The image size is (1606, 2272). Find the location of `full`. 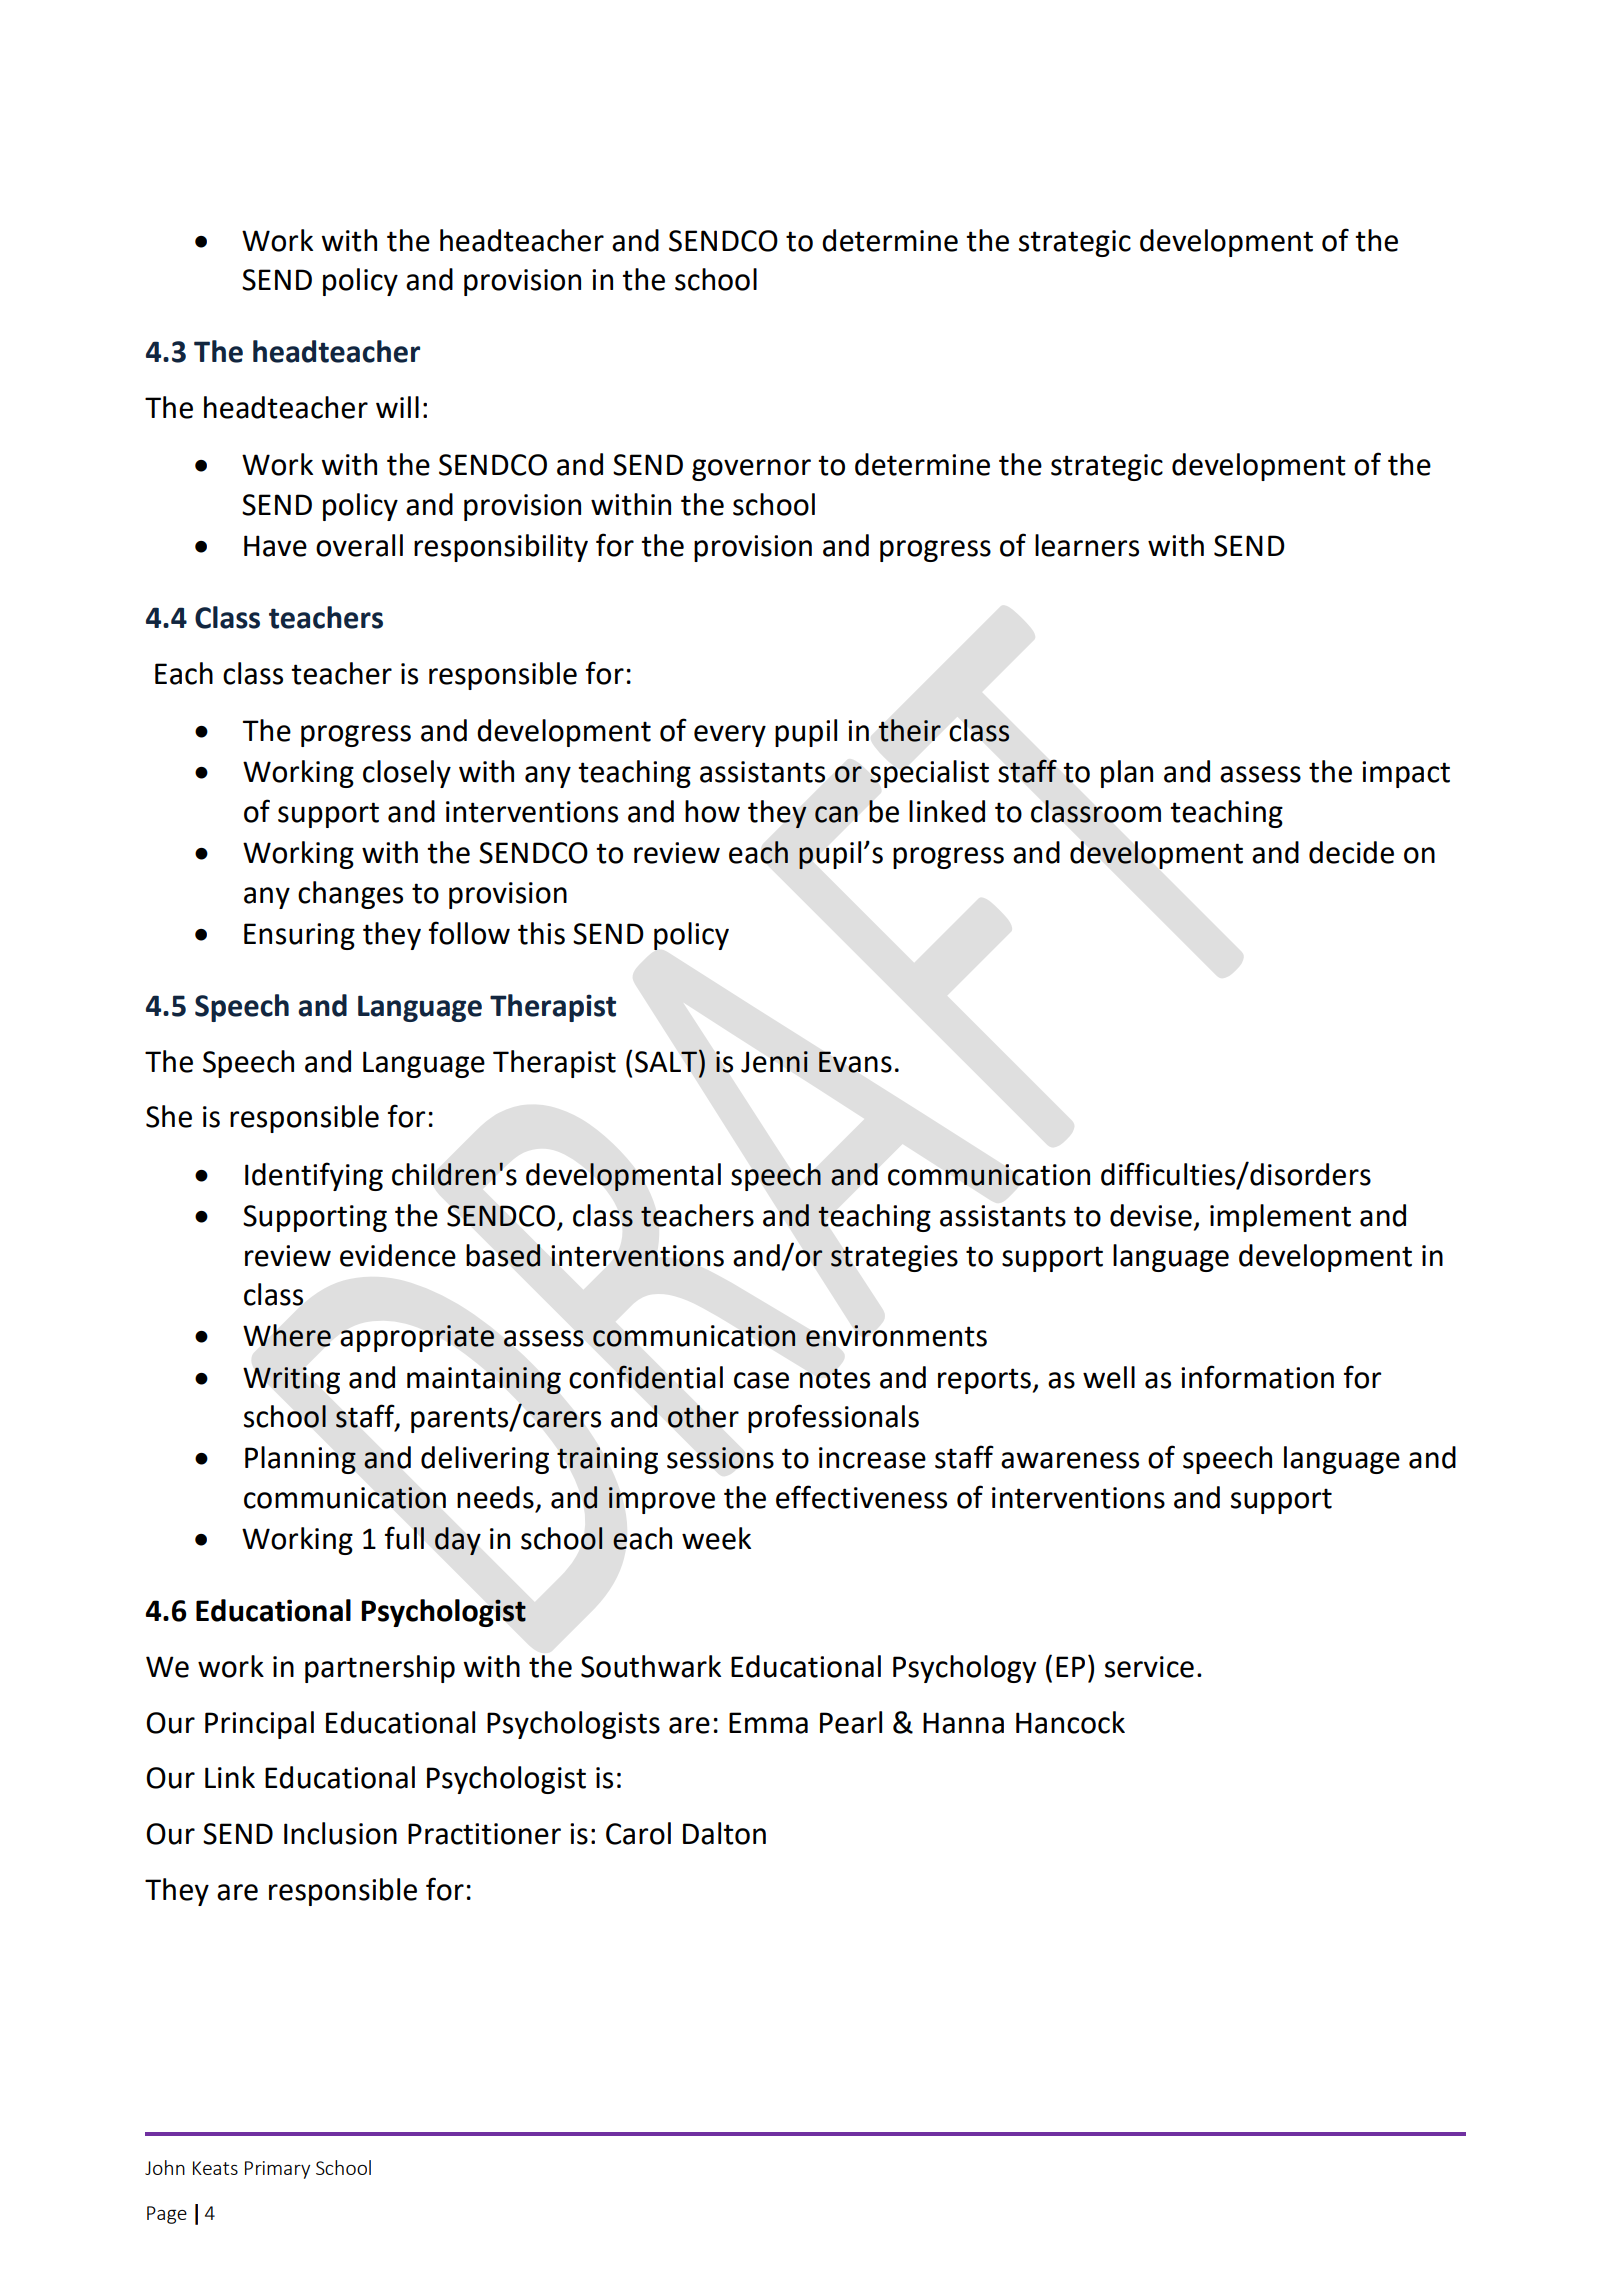

full is located at coordinates (404, 1538).
